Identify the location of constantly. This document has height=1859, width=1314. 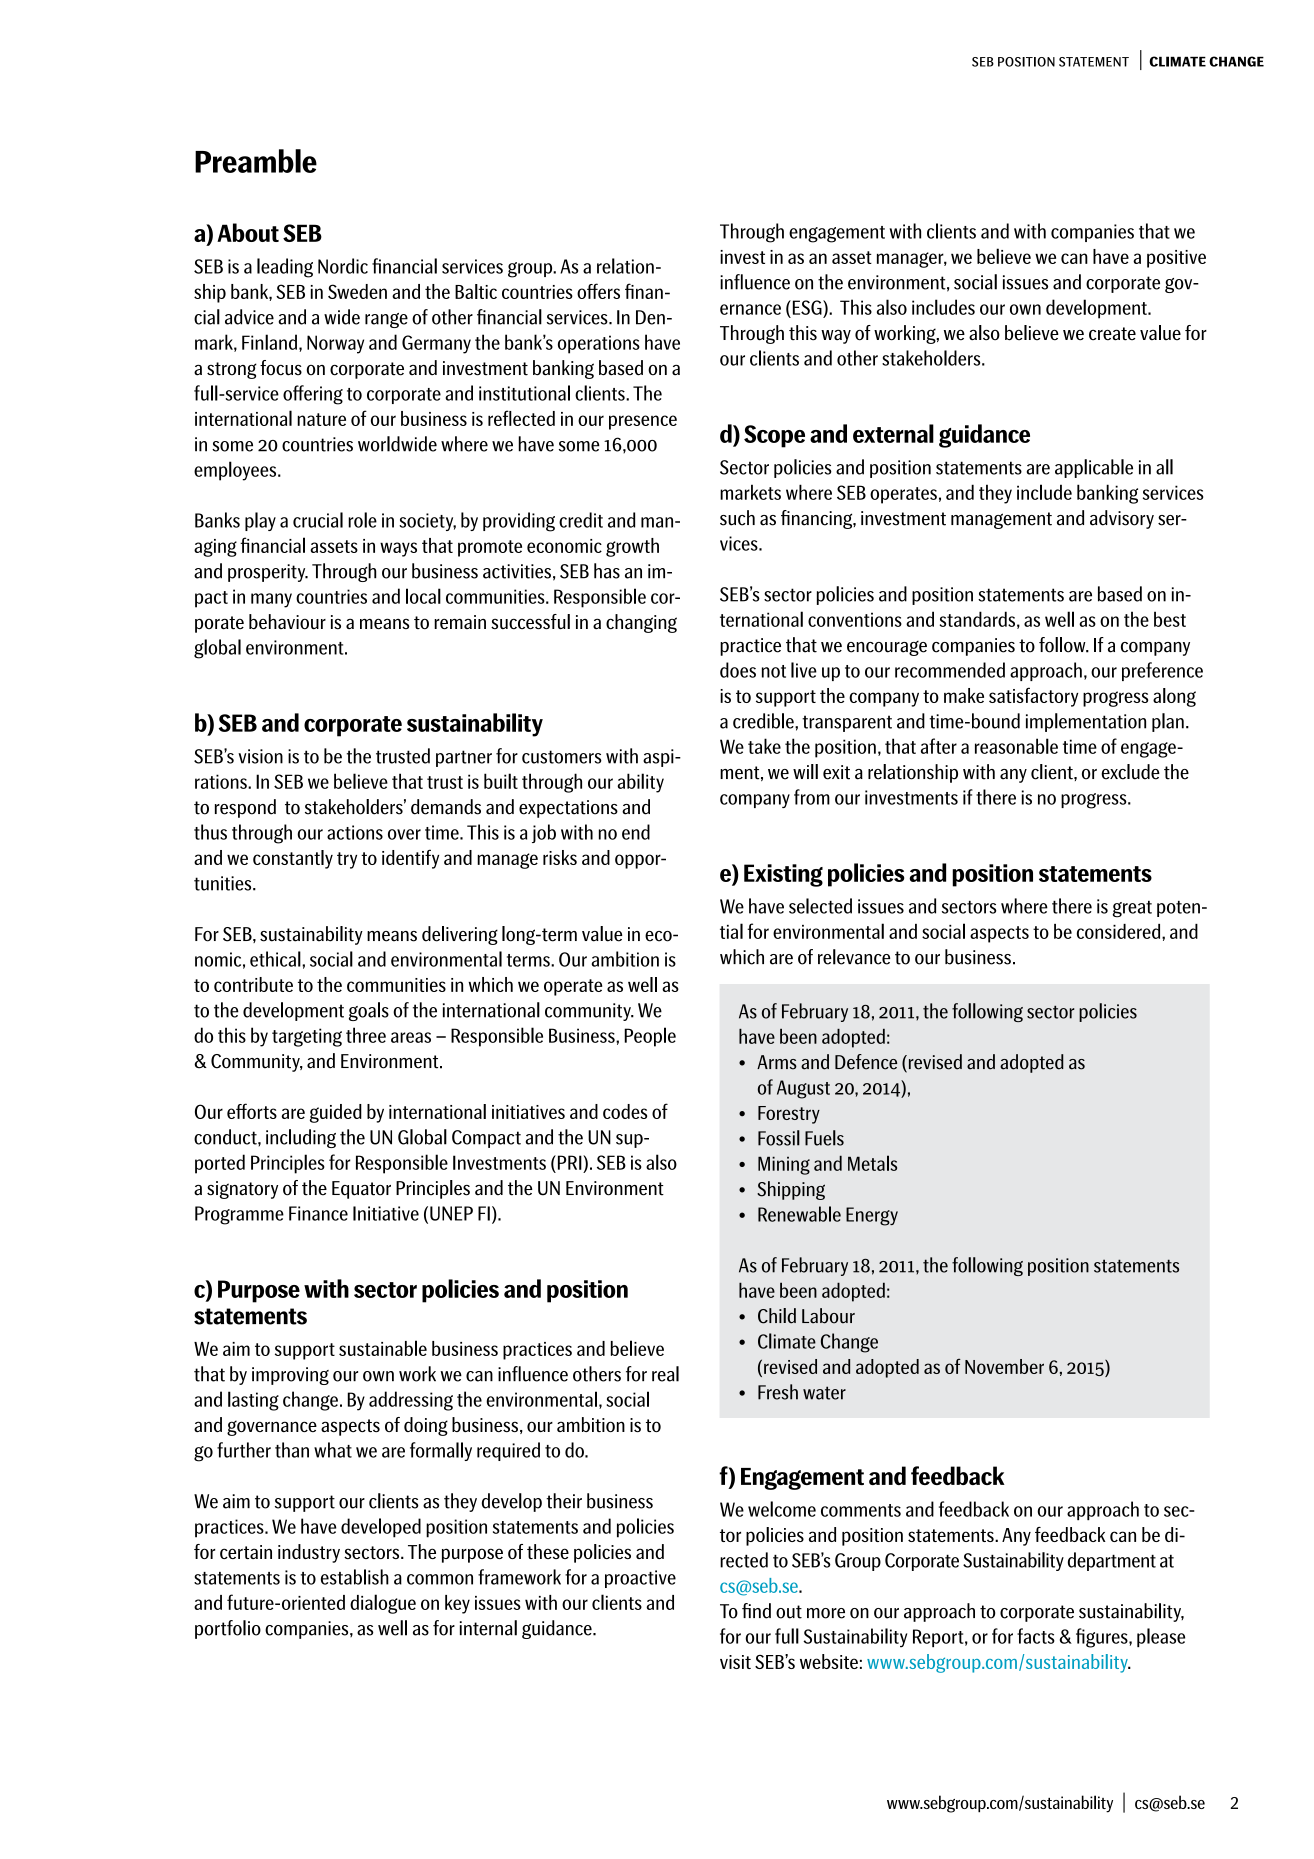
(293, 859).
